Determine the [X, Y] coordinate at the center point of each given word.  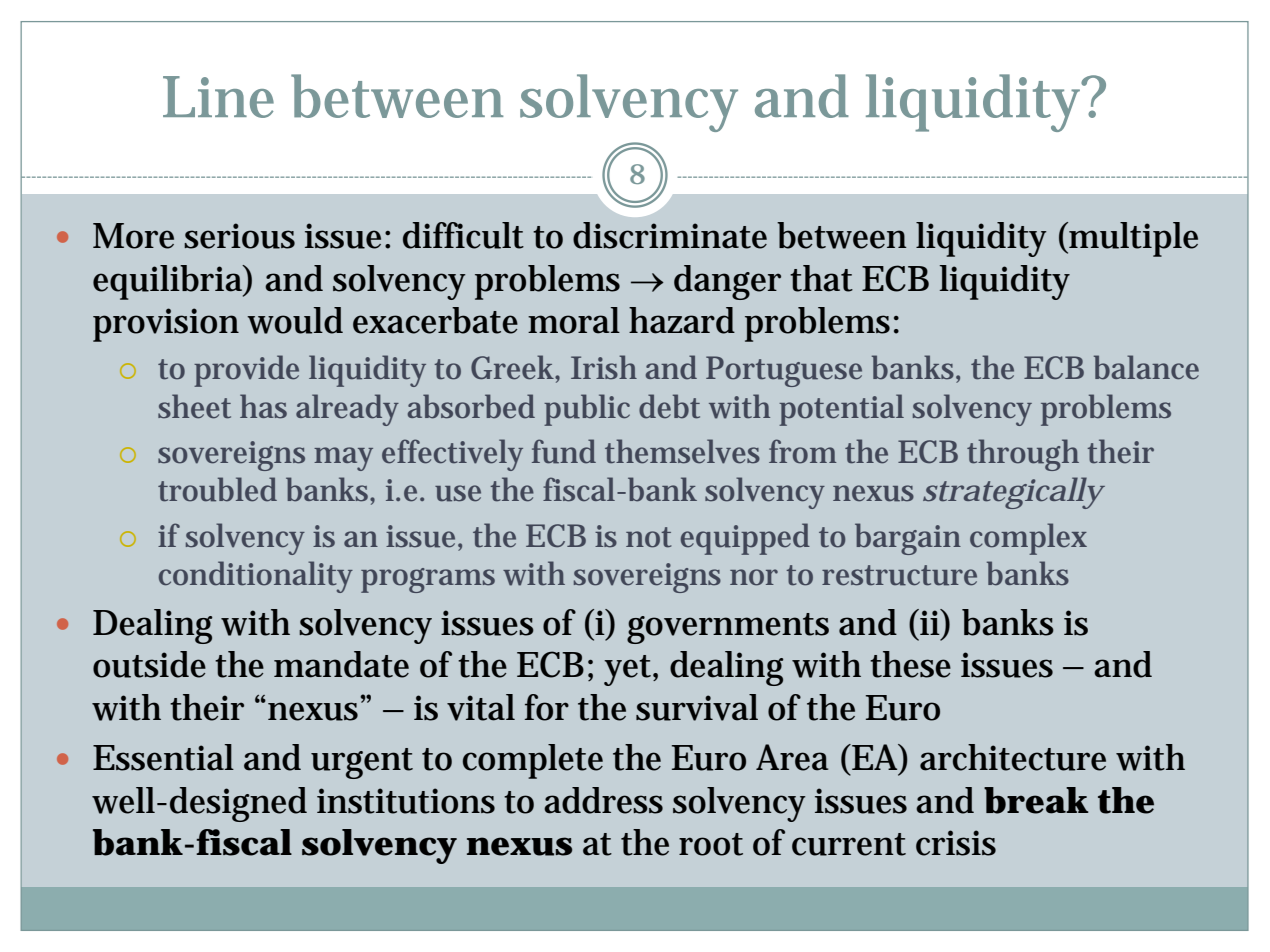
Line [218, 97]
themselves [682, 451]
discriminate [670, 235]
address [603, 800]
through [1023, 455]
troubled [217, 489]
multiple [1132, 239]
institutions [406, 801]
